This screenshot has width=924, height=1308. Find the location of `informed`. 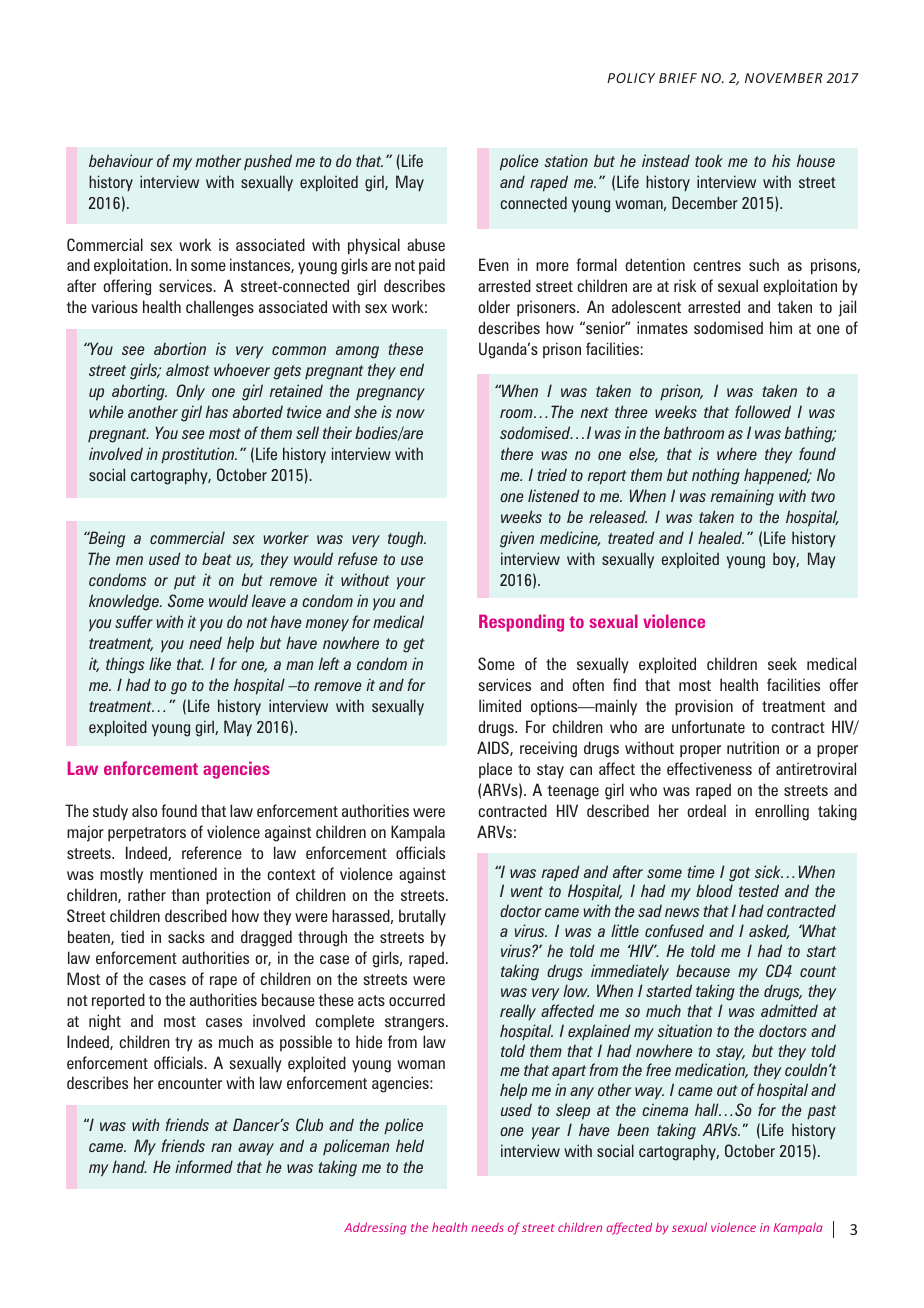

informed is located at coordinates (204, 1166).
